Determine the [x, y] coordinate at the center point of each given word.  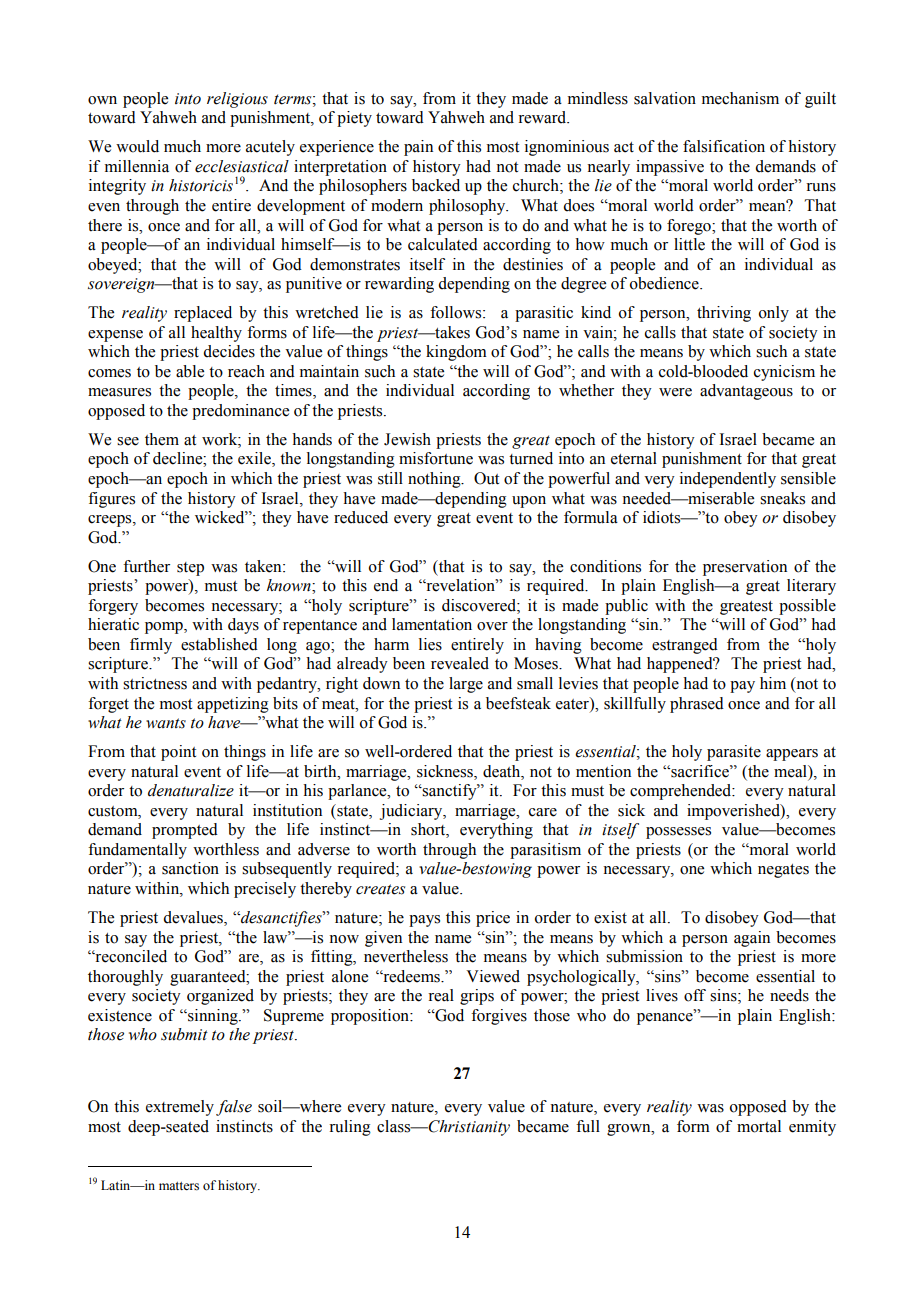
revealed [460, 663]
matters [179, 1186]
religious [237, 100]
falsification [724, 146]
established [219, 644]
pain [418, 148]
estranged [685, 646]
